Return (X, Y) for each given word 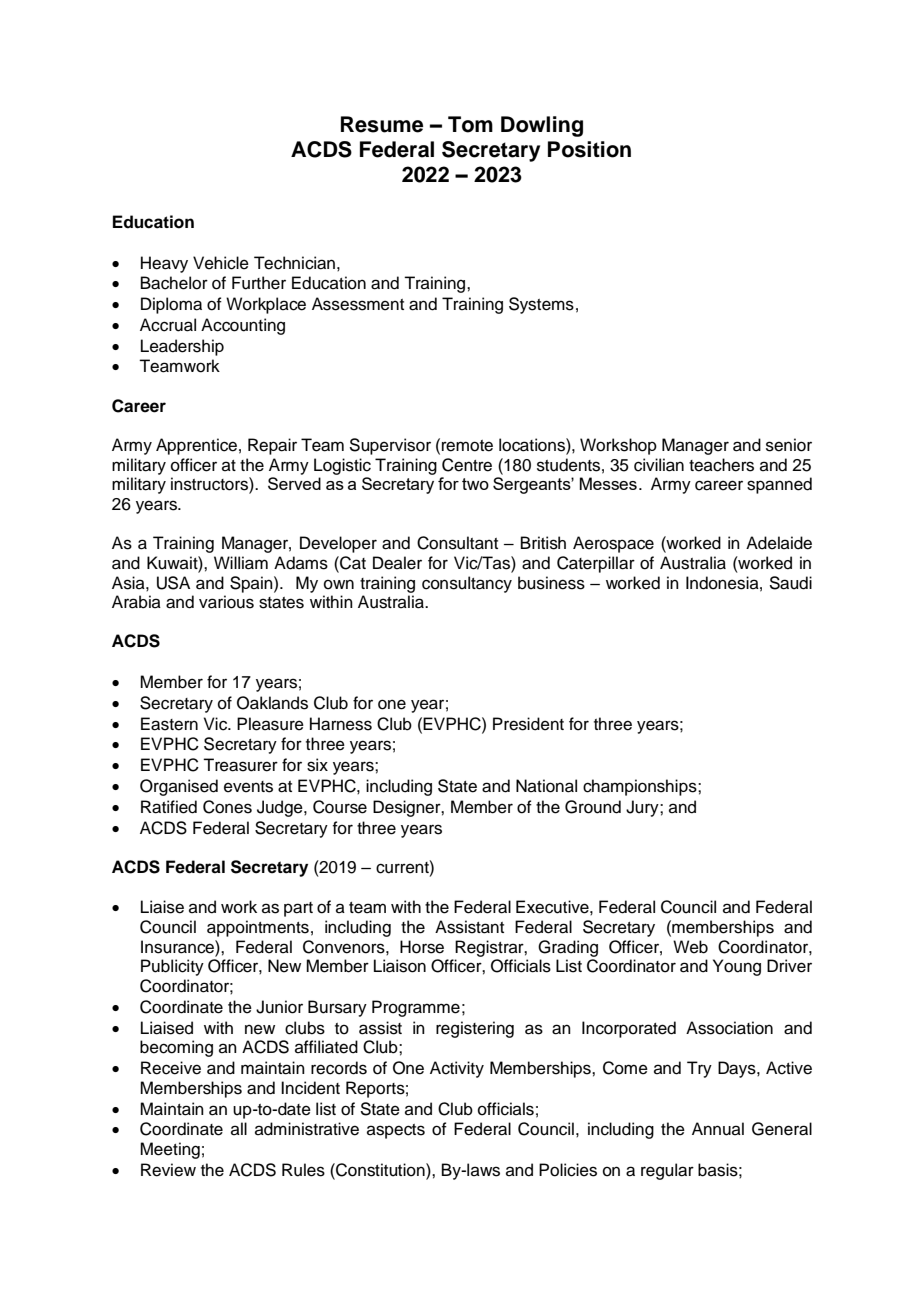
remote (467, 446)
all (239, 1128)
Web (690, 947)
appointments (258, 928)
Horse (422, 947)
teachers (721, 465)
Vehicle (221, 263)
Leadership (182, 347)
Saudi (790, 583)
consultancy (467, 584)
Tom (470, 124)
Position (589, 149)
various (226, 602)
